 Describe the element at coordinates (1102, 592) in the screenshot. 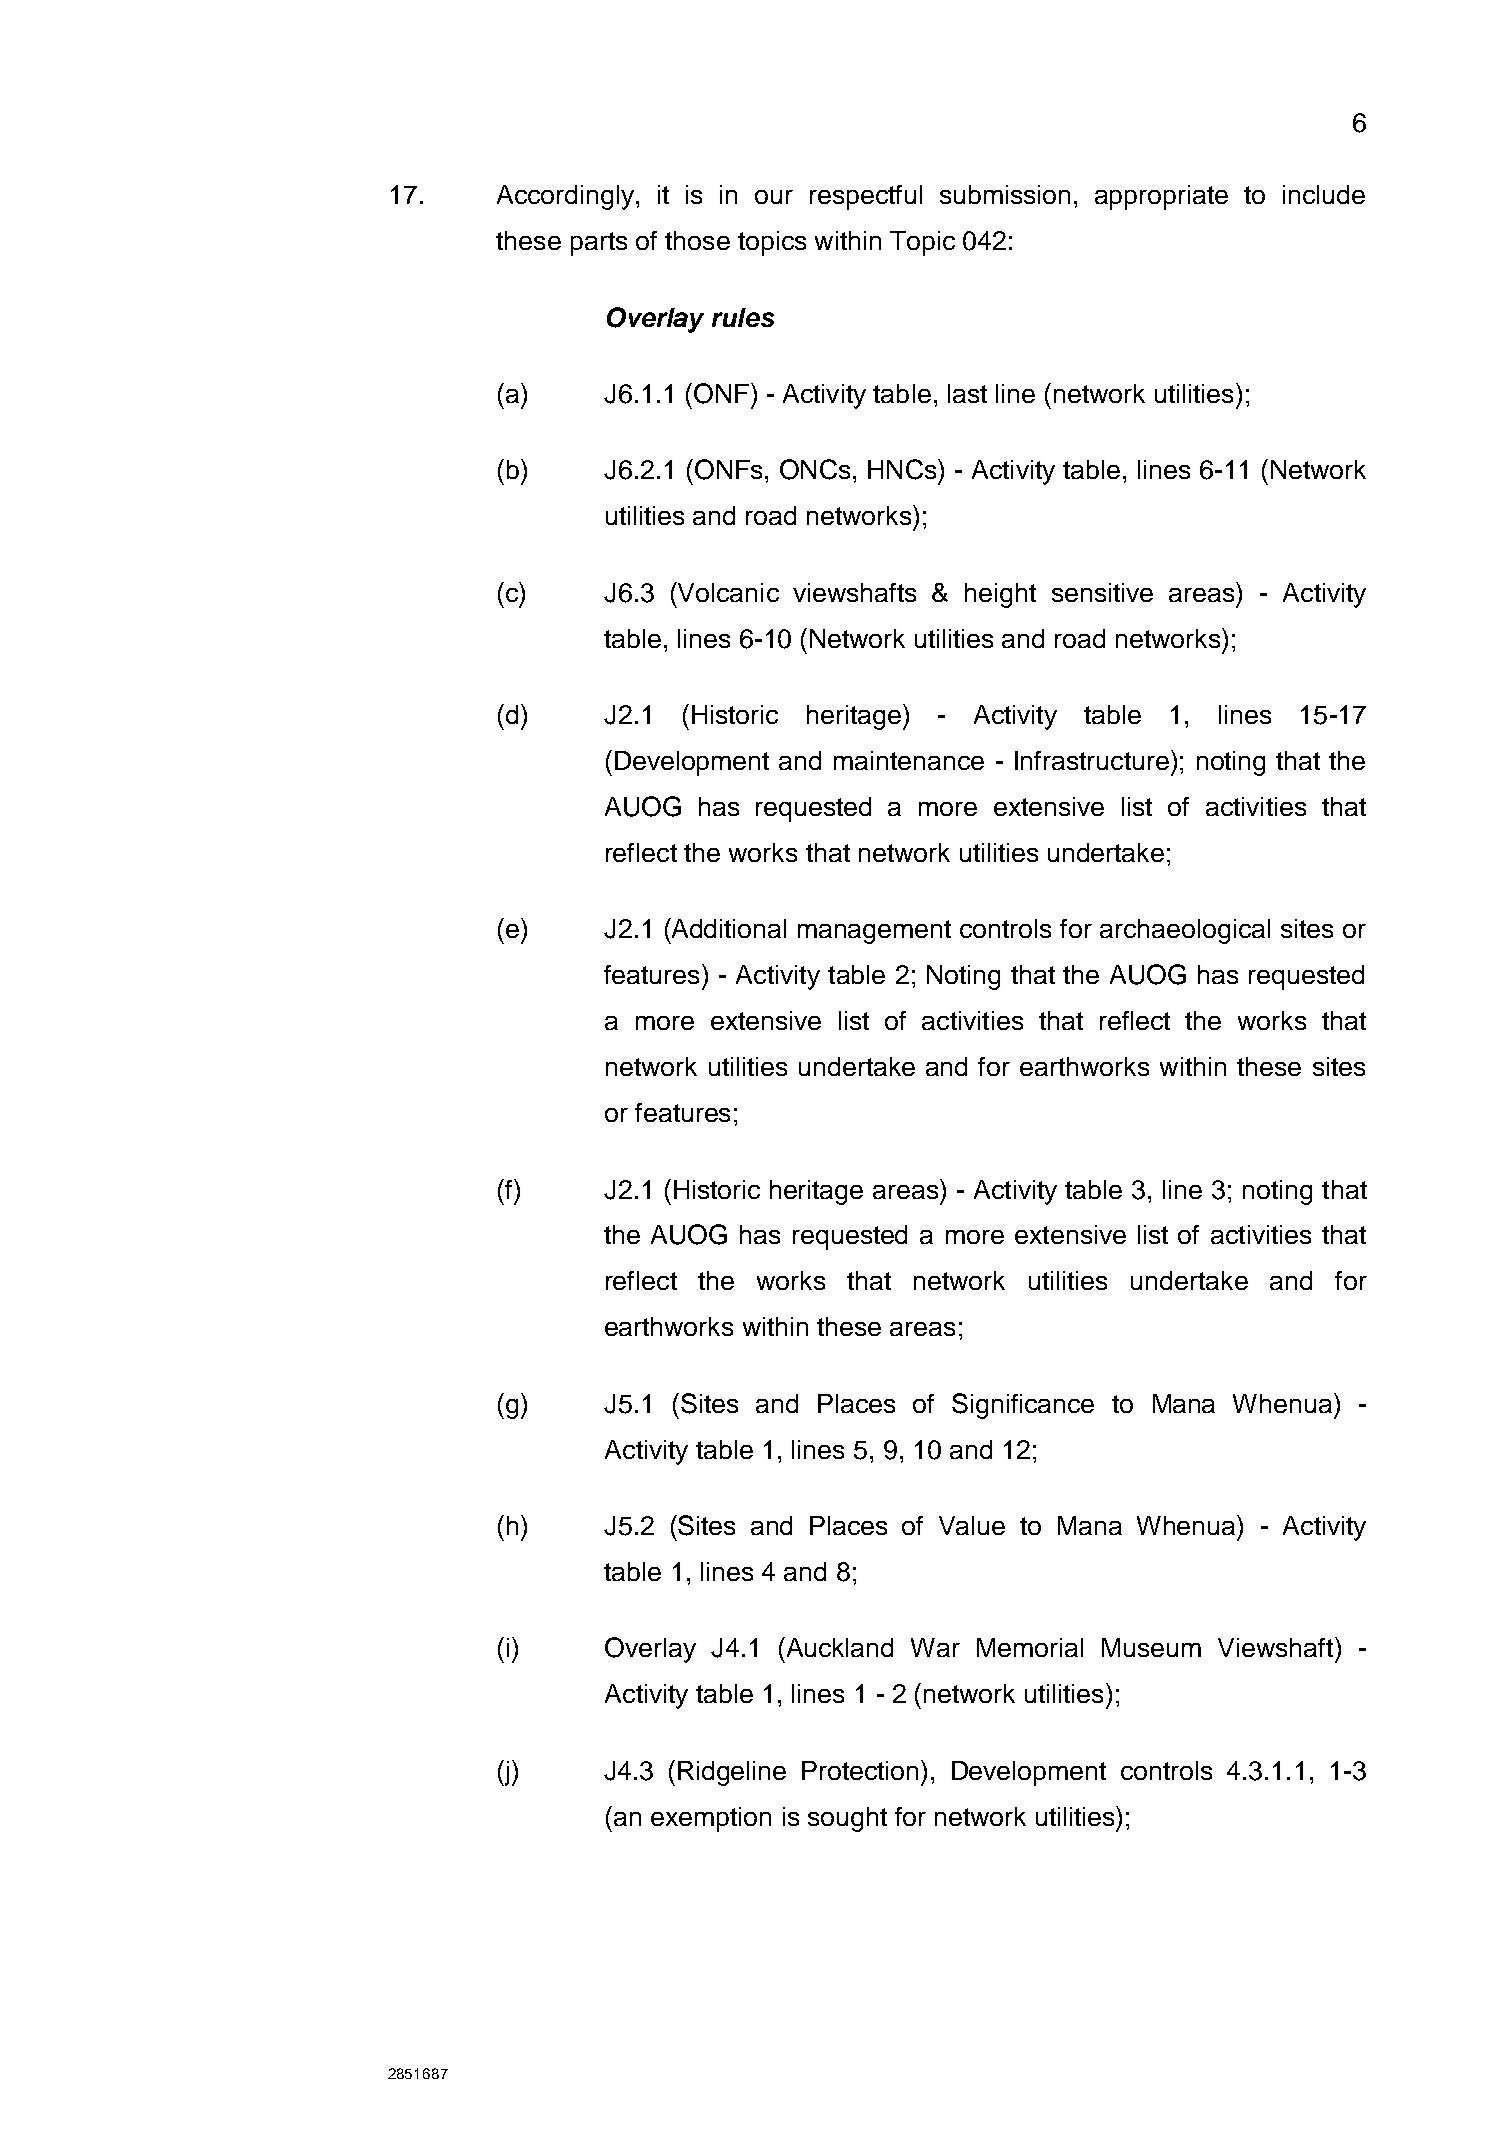

I see `sensitive` at that location.
